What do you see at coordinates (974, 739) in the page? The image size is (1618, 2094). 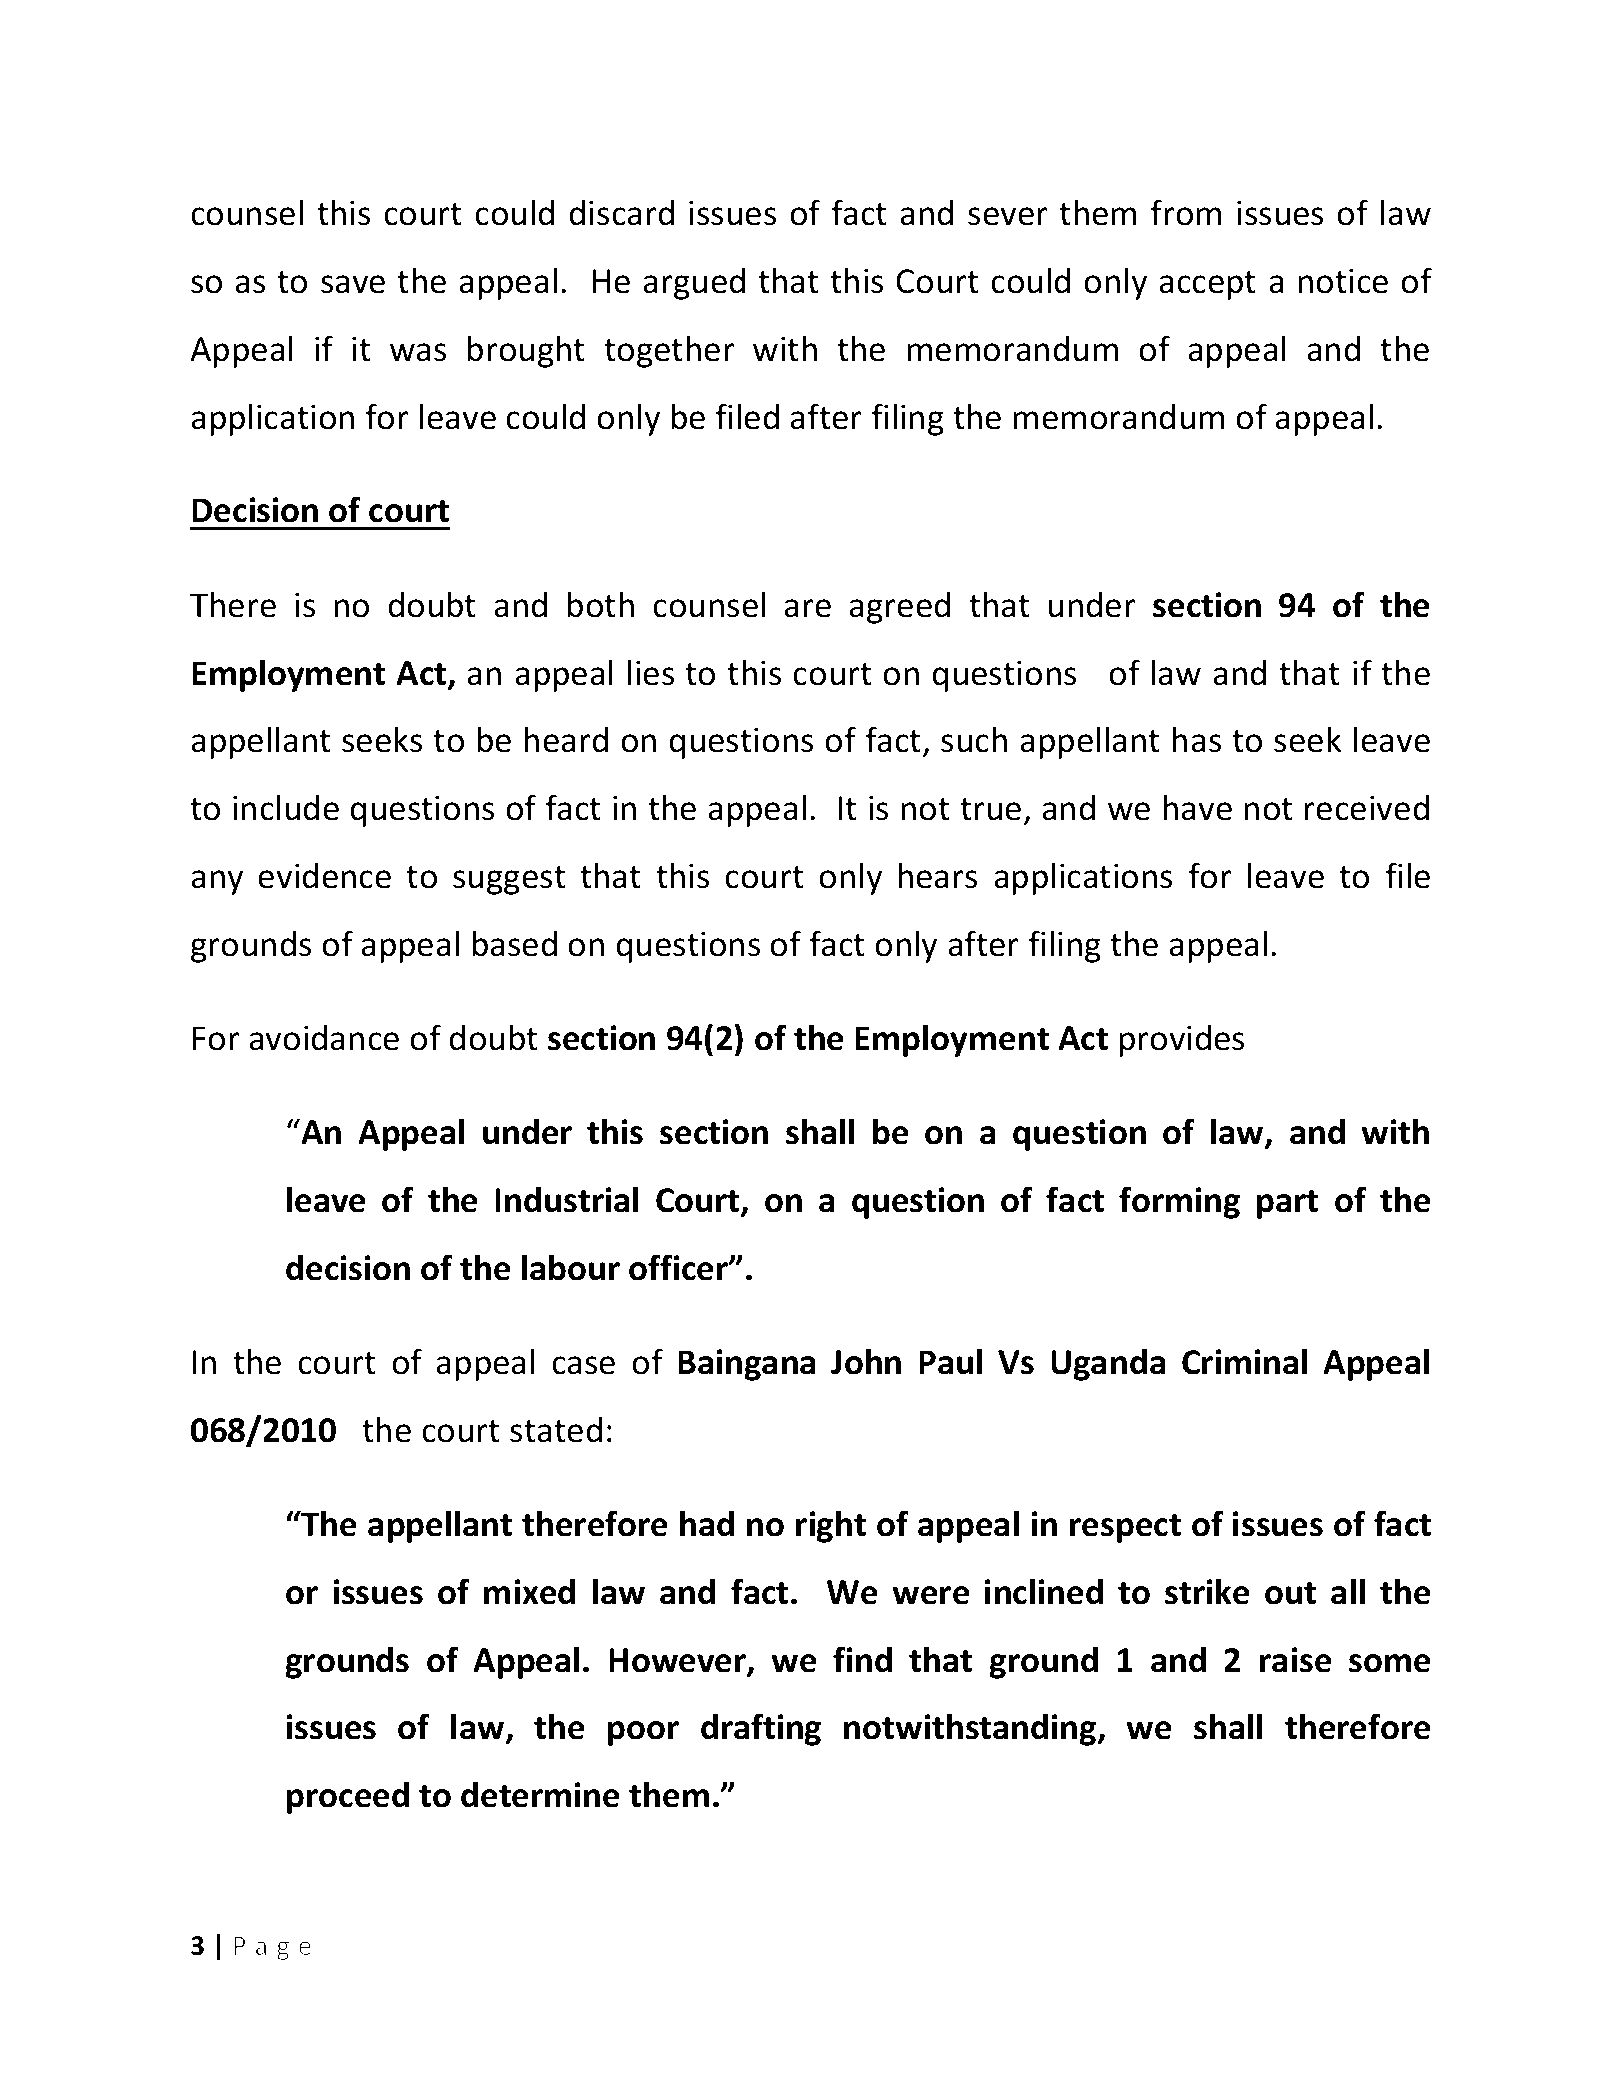 I see `such` at bounding box center [974, 739].
